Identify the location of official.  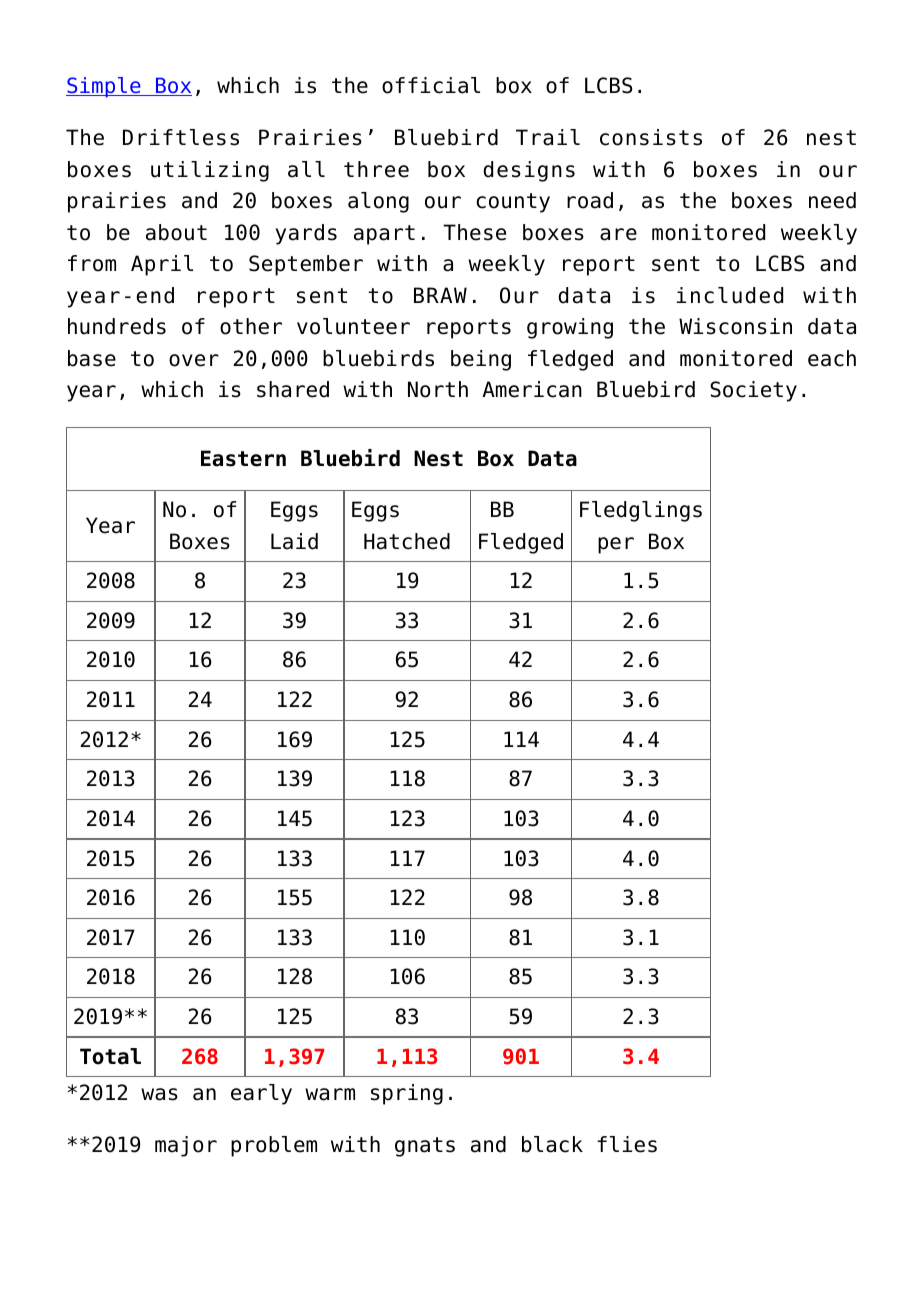
(431, 85).
